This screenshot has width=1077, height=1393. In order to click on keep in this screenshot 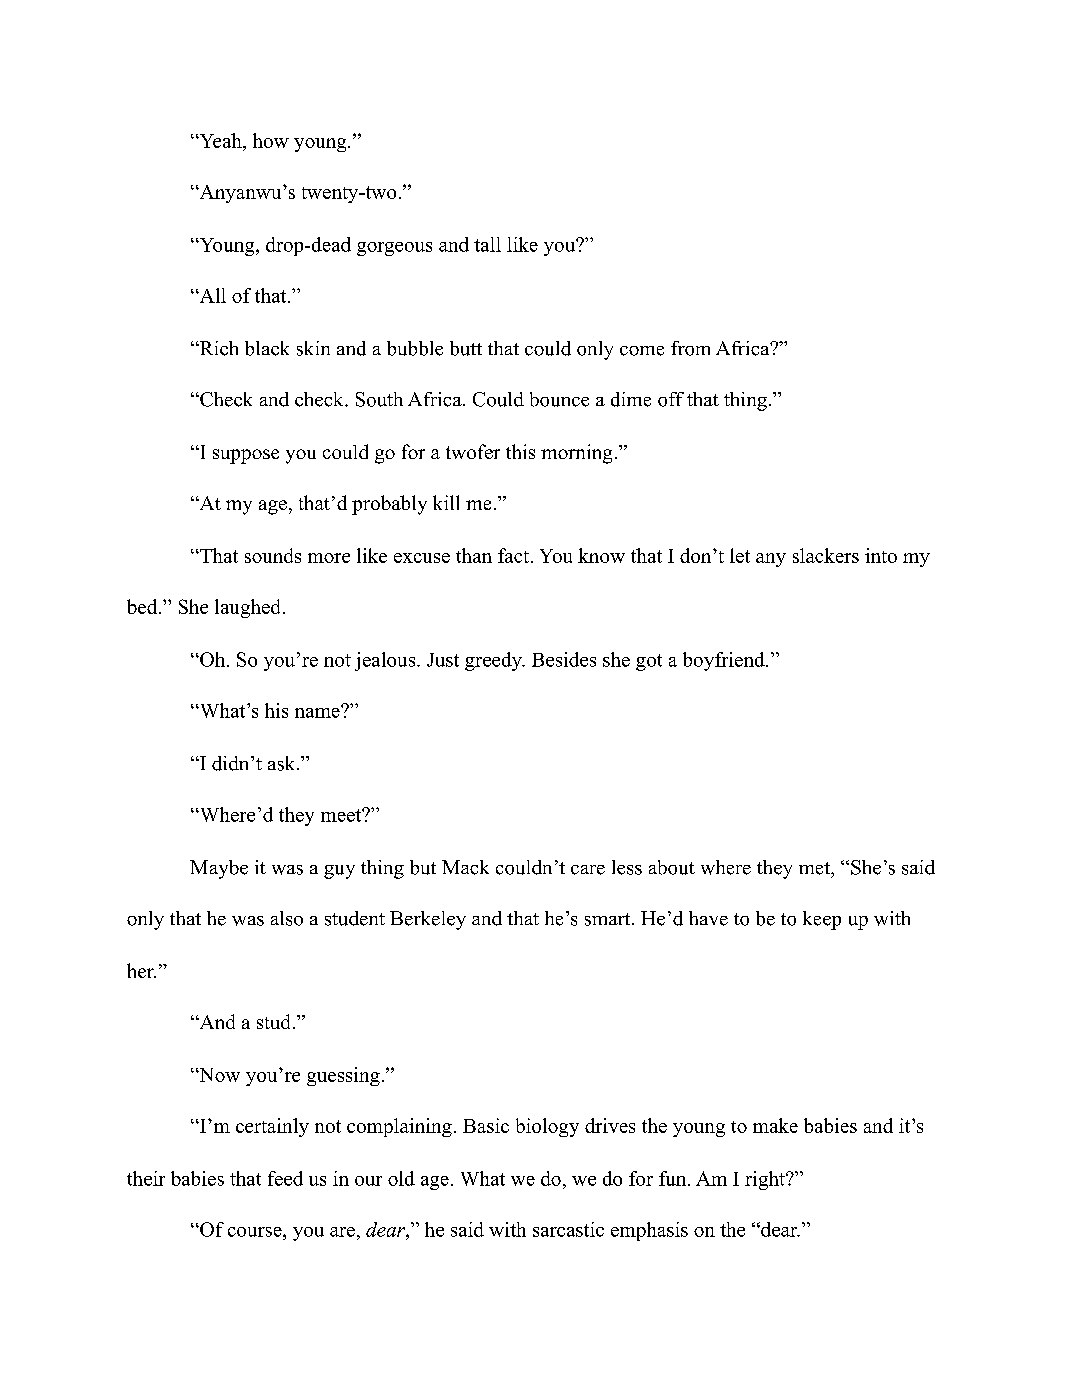, I will do `click(822, 920)`.
